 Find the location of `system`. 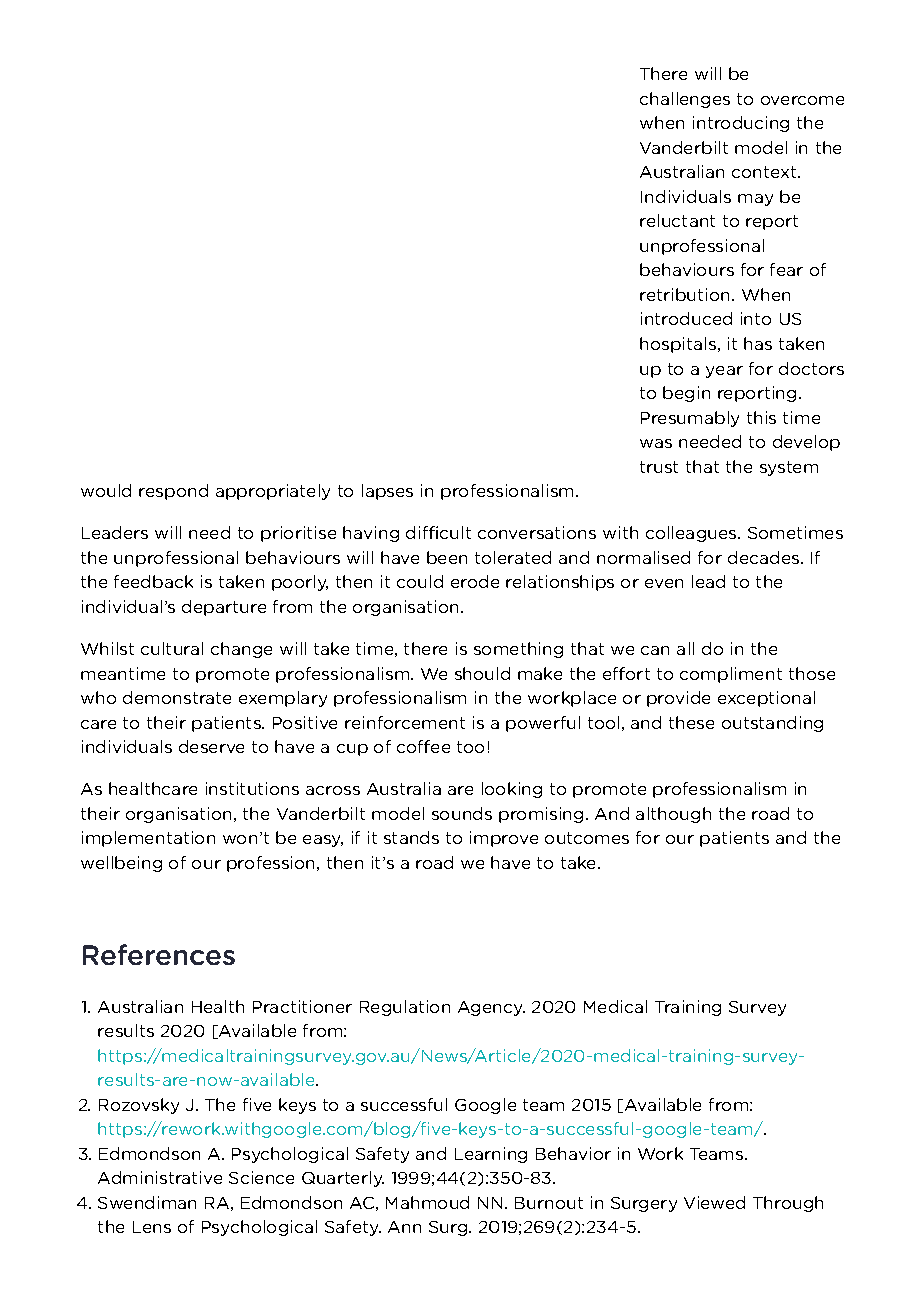

system is located at coordinates (789, 468).
